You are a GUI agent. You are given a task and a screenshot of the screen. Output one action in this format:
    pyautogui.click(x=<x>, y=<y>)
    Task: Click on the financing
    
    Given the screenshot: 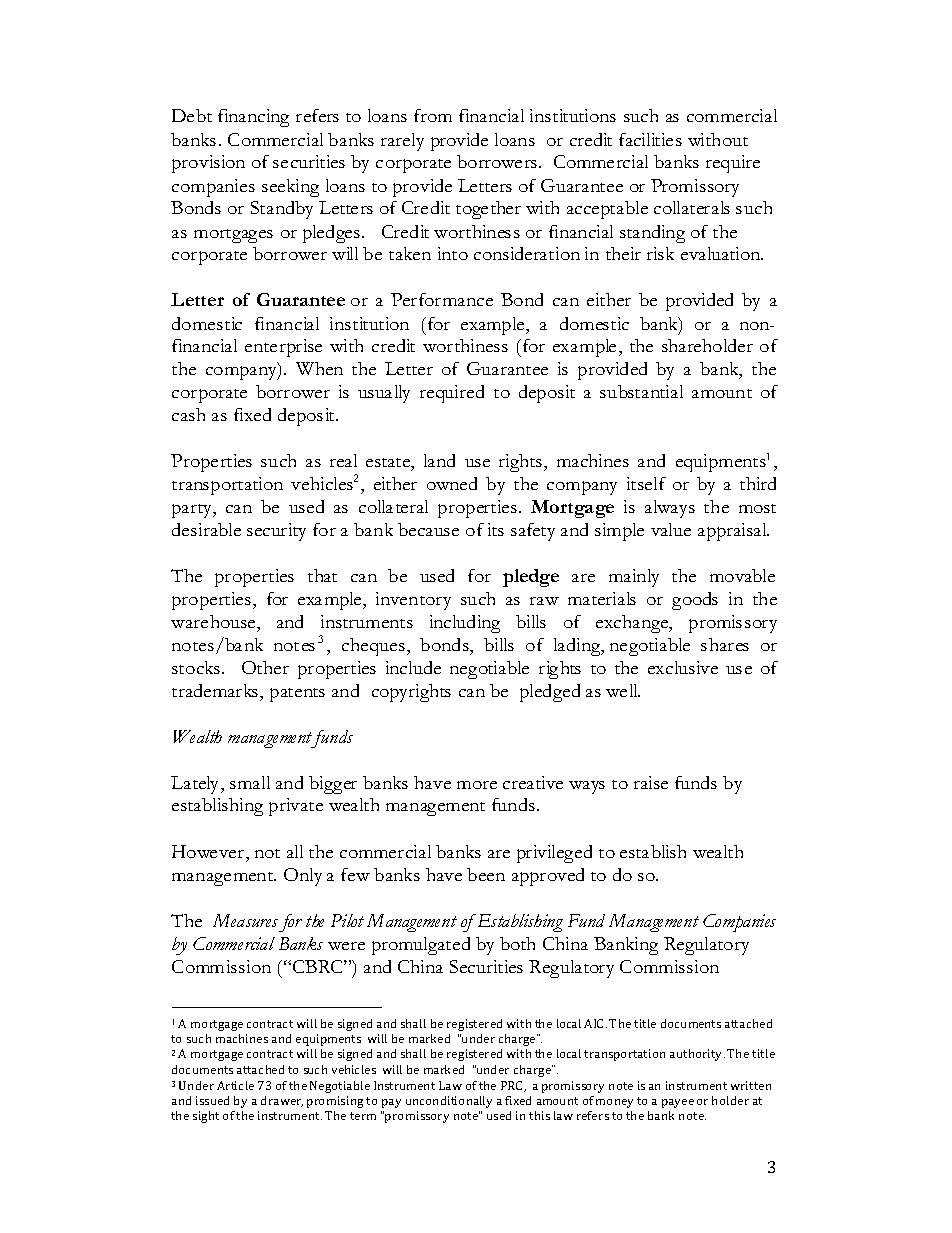 What is the action you would take?
    pyautogui.click(x=253, y=118)
